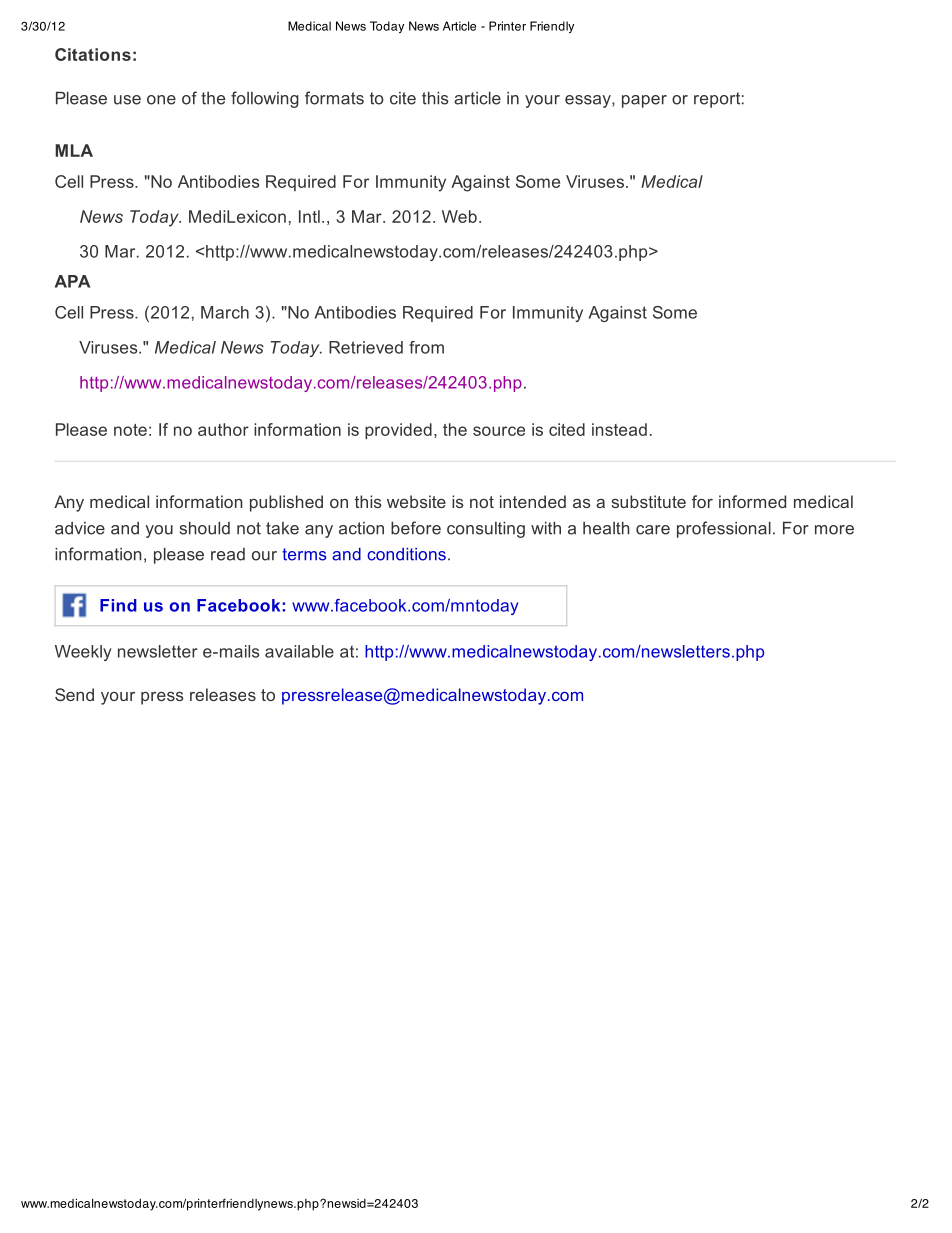  Describe the element at coordinates (752, 501) in the page. I see `informed` at that location.
